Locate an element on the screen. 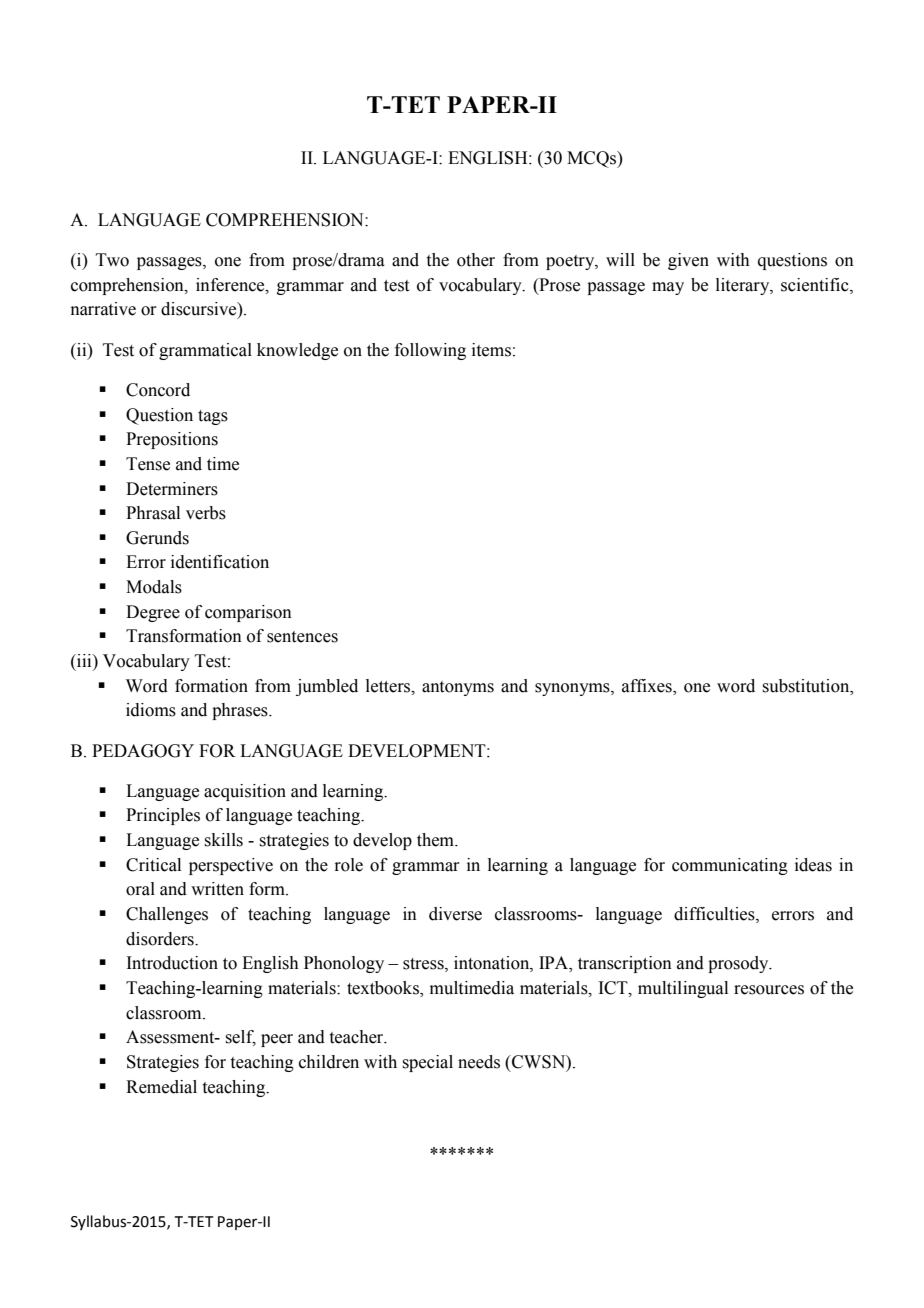  needs is located at coordinates (479, 1062).
